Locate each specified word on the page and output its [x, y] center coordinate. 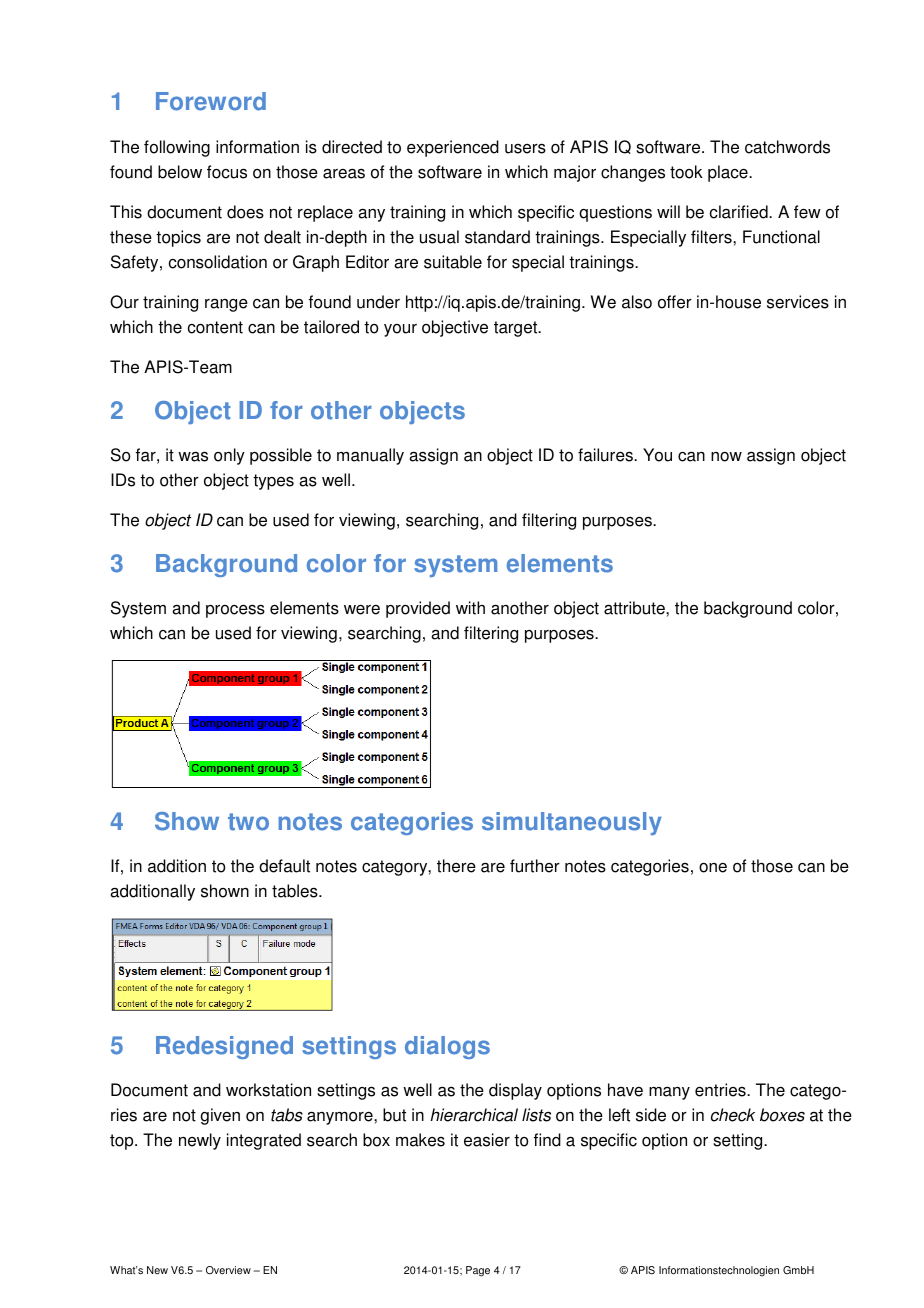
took [686, 172]
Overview [228, 1270]
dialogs [447, 1047]
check [733, 1115]
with [470, 608]
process [235, 611]
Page [478, 1271]
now [726, 457]
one [713, 868]
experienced [453, 148]
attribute [635, 608]
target [517, 329]
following [177, 148]
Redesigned [224, 1047]
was [193, 456]
